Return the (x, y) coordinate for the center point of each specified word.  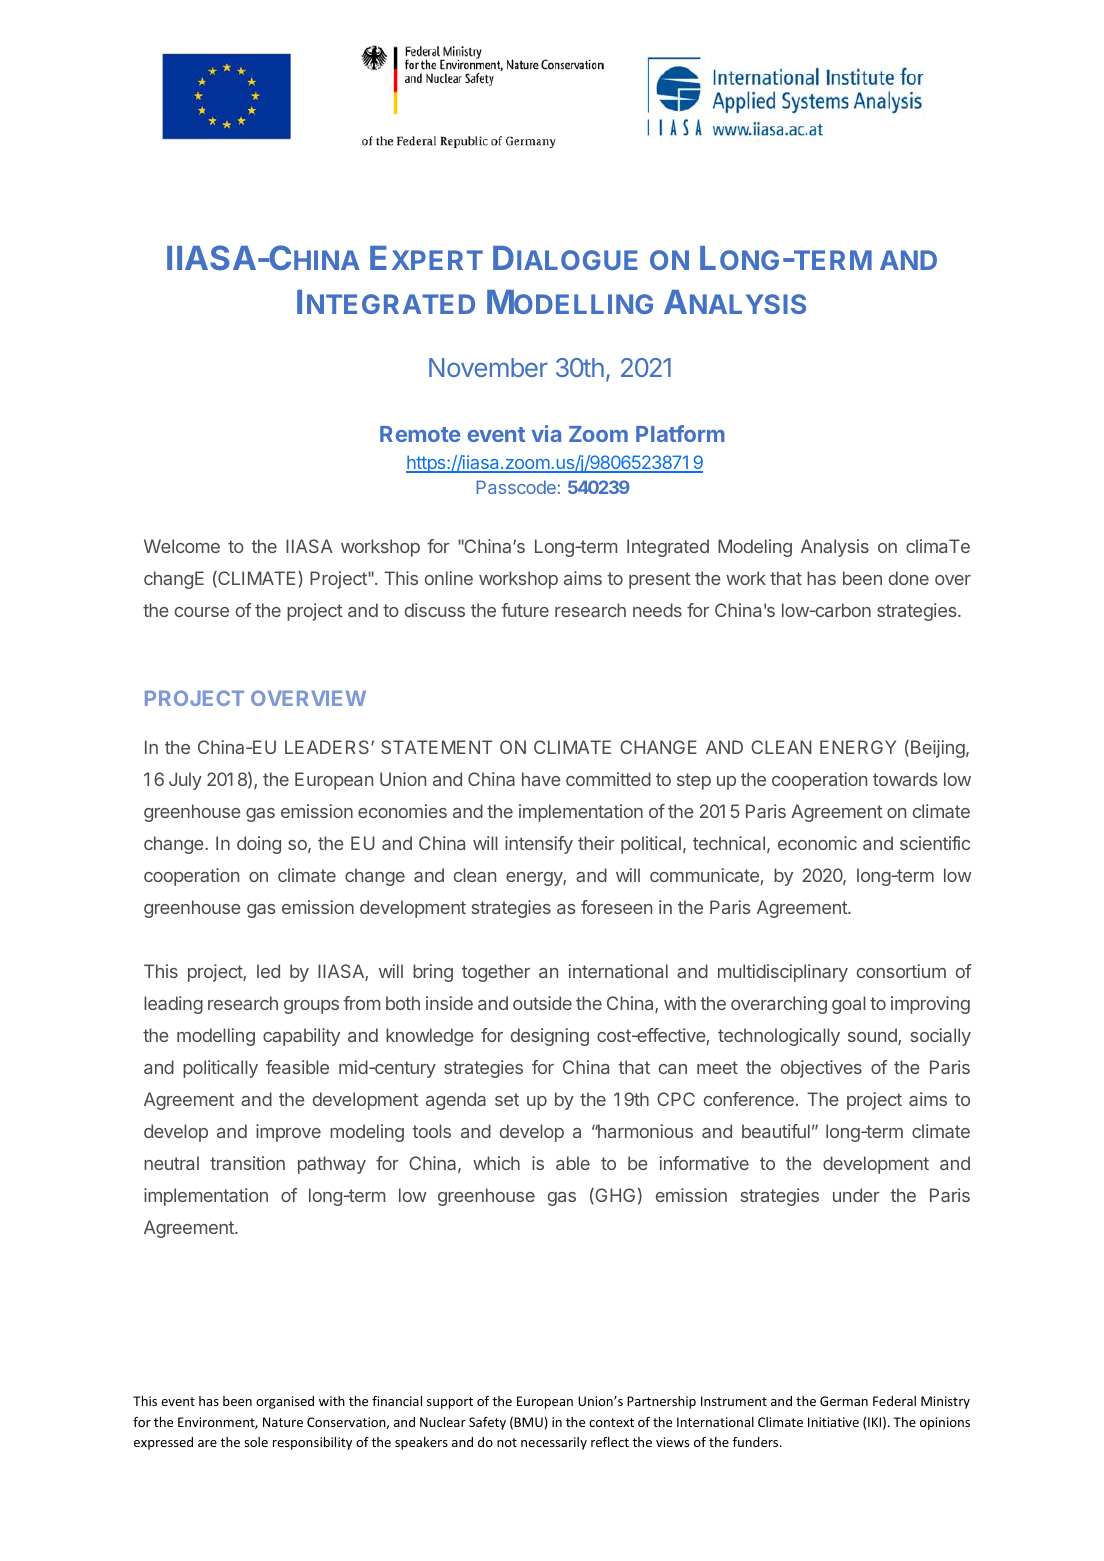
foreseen (616, 907)
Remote (420, 434)
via (546, 433)
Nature (283, 1422)
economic (817, 843)
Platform (680, 433)
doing (259, 845)
